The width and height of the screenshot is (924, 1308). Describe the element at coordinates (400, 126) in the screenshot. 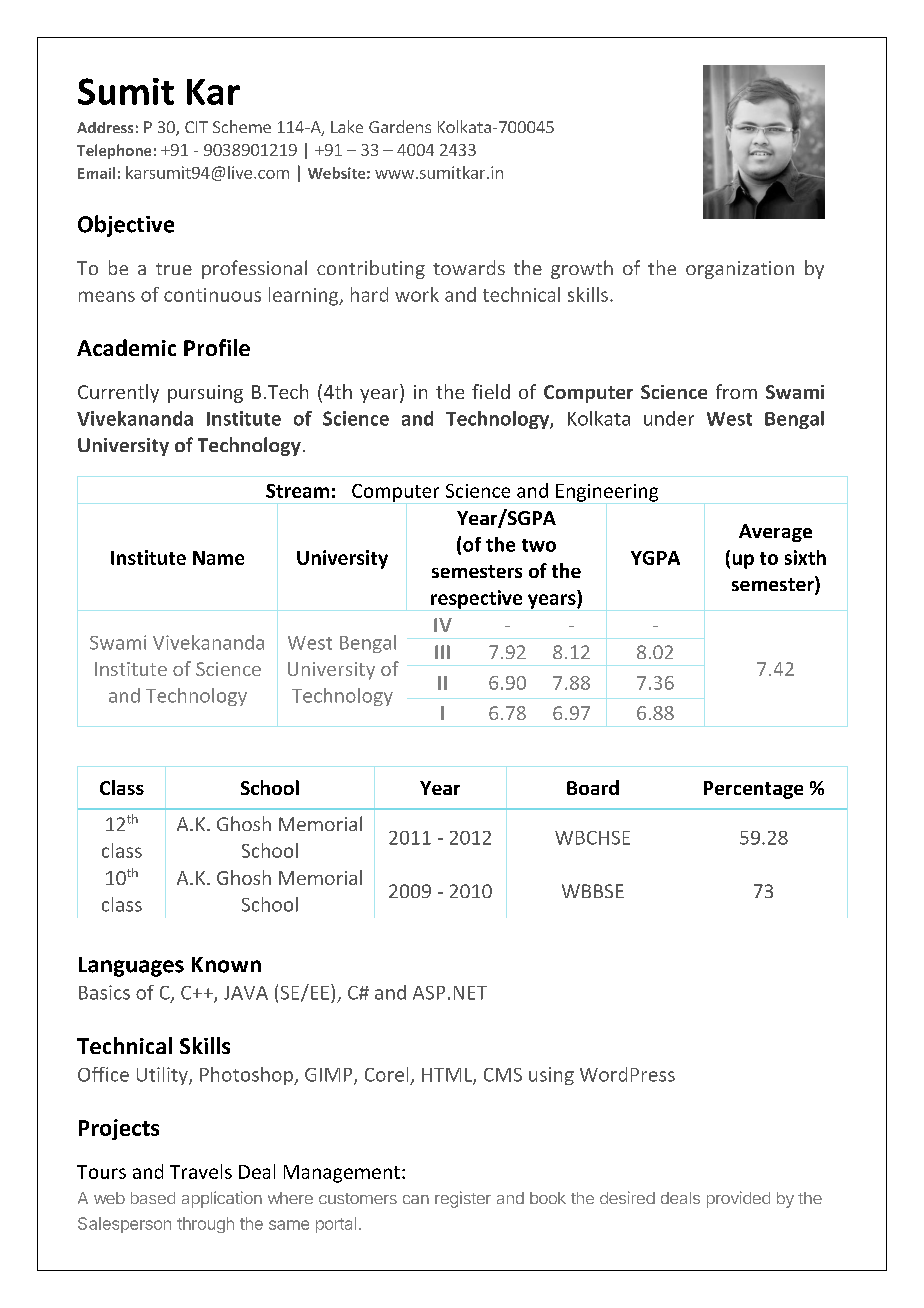

I see `Gardens` at that location.
